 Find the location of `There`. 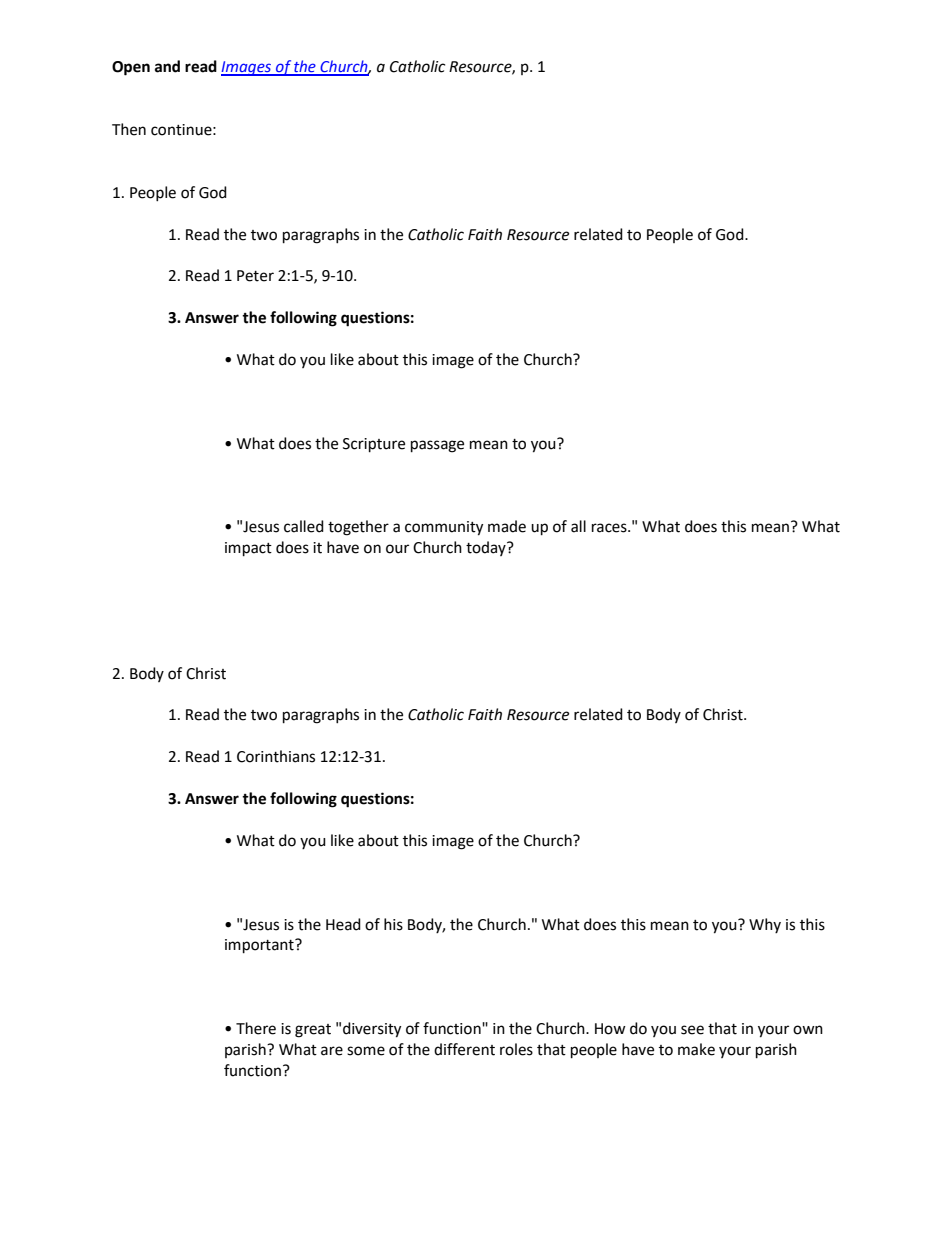

There is located at coordinates (256, 1028).
